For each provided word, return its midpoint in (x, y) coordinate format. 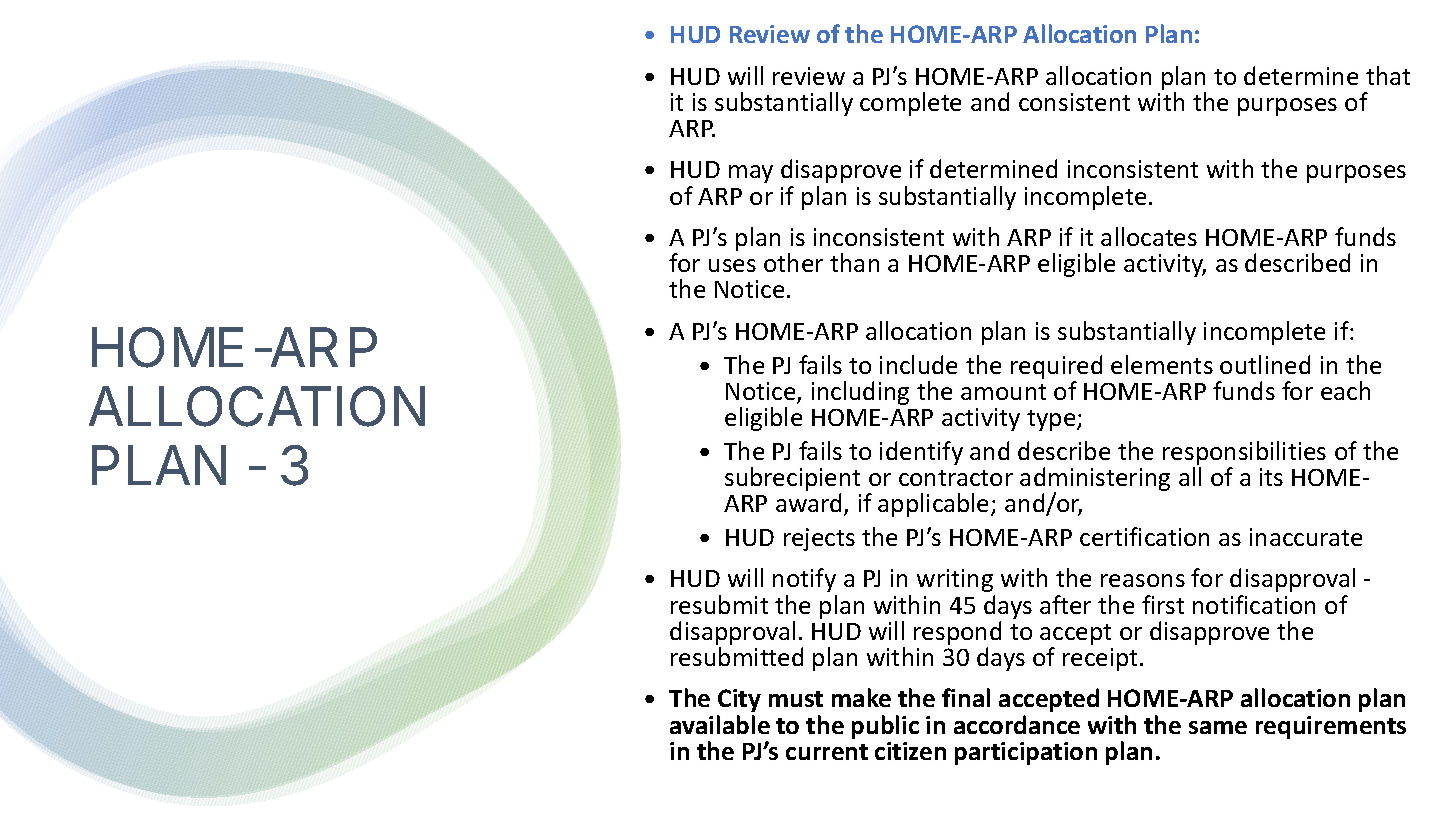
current (827, 752)
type (1052, 420)
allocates (1149, 236)
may (751, 174)
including (860, 393)
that (1388, 75)
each (1345, 390)
